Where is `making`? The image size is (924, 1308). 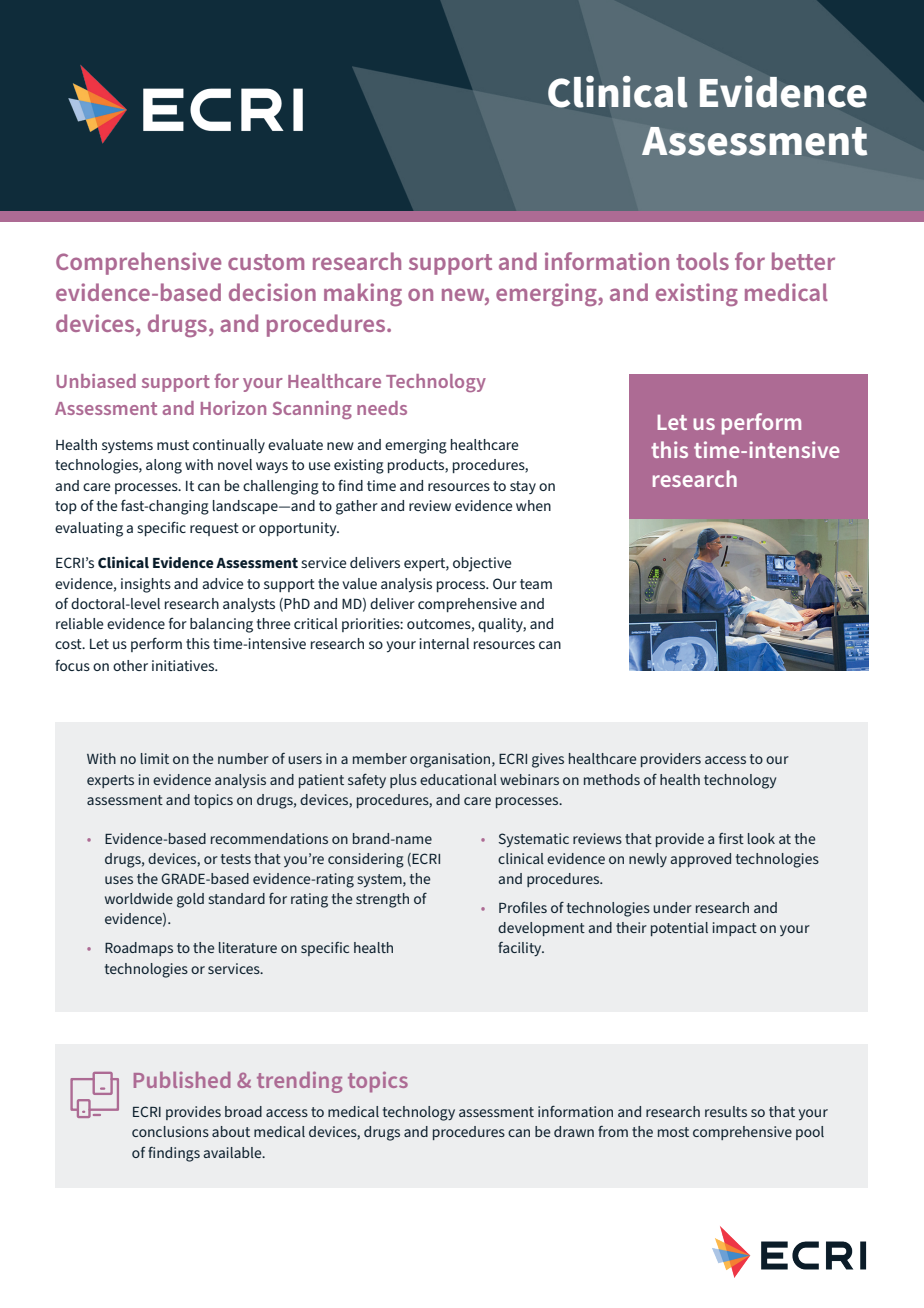
making is located at coordinates (363, 294).
